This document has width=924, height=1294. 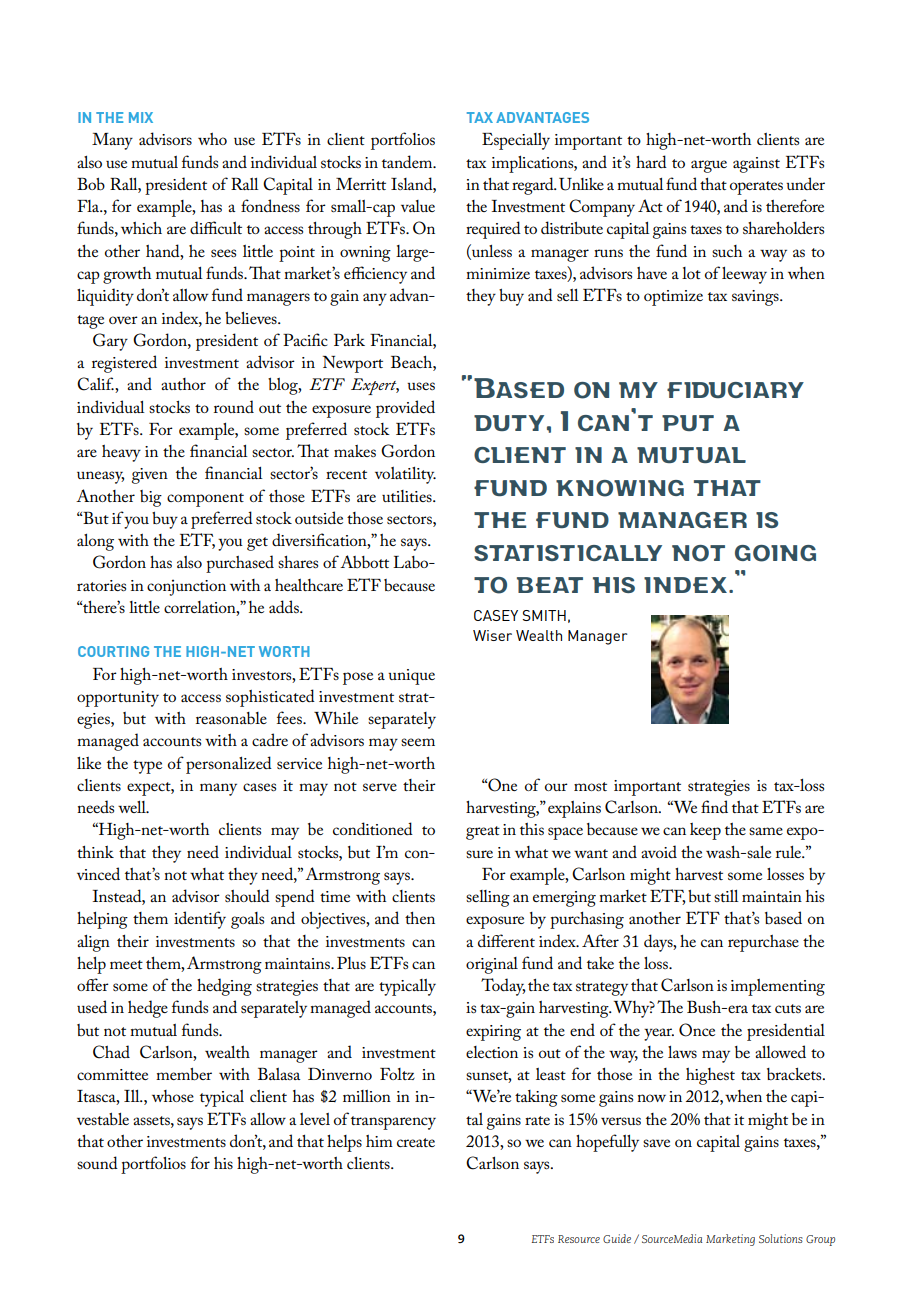 What do you see at coordinates (97, 1162) in the document?
I see `sound` at bounding box center [97, 1162].
